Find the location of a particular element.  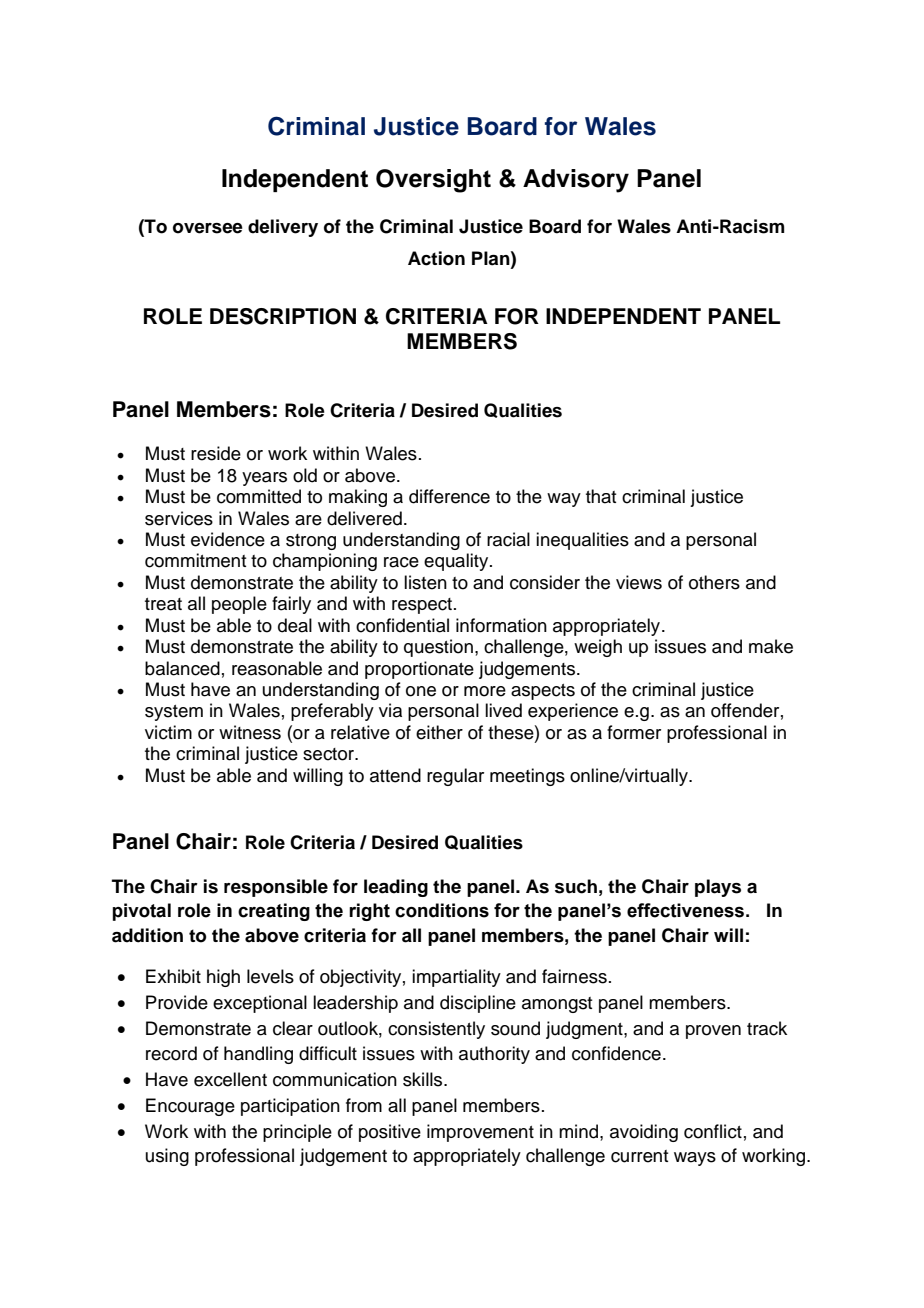

conflict is located at coordinates (713, 1131).
